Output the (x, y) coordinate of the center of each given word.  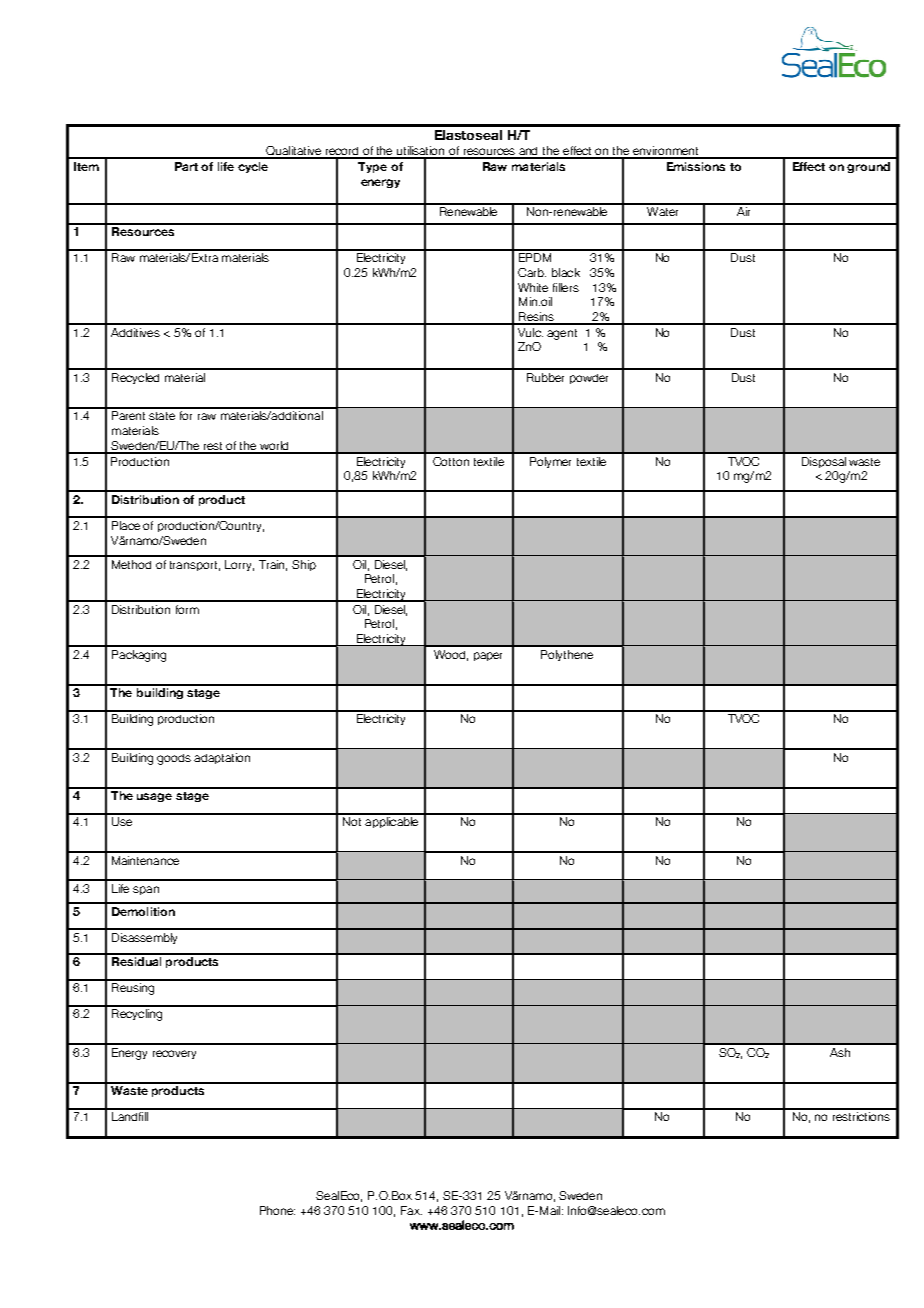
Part (186, 166)
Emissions (696, 166)
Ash (840, 1052)
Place (126, 525)
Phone (277, 1210)
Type (372, 167)
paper (488, 656)
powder (589, 379)
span (146, 890)
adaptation (222, 758)
